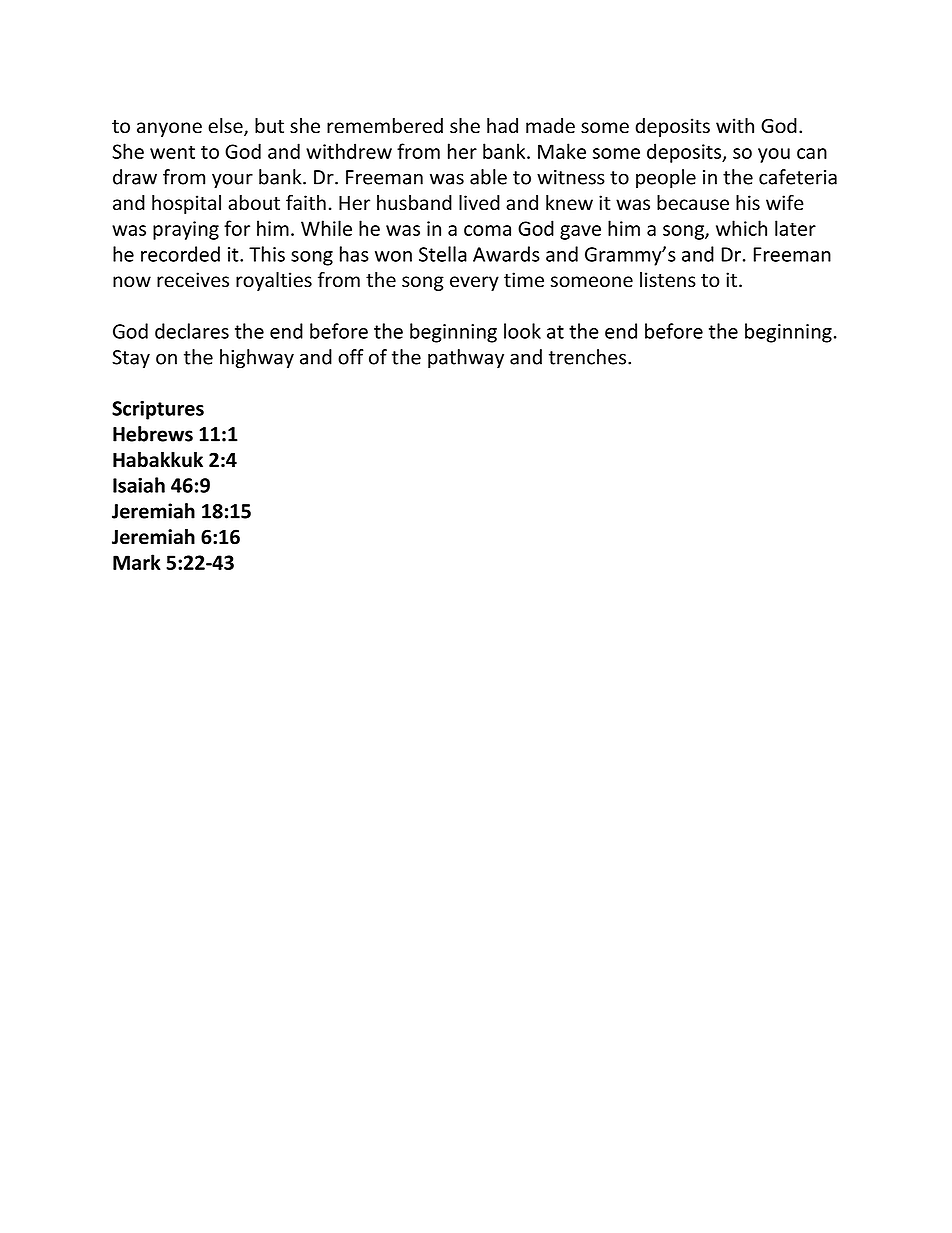 The width and height of the document is (952, 1233). Describe the element at coordinates (502, 126) in the document. I see `had` at that location.
